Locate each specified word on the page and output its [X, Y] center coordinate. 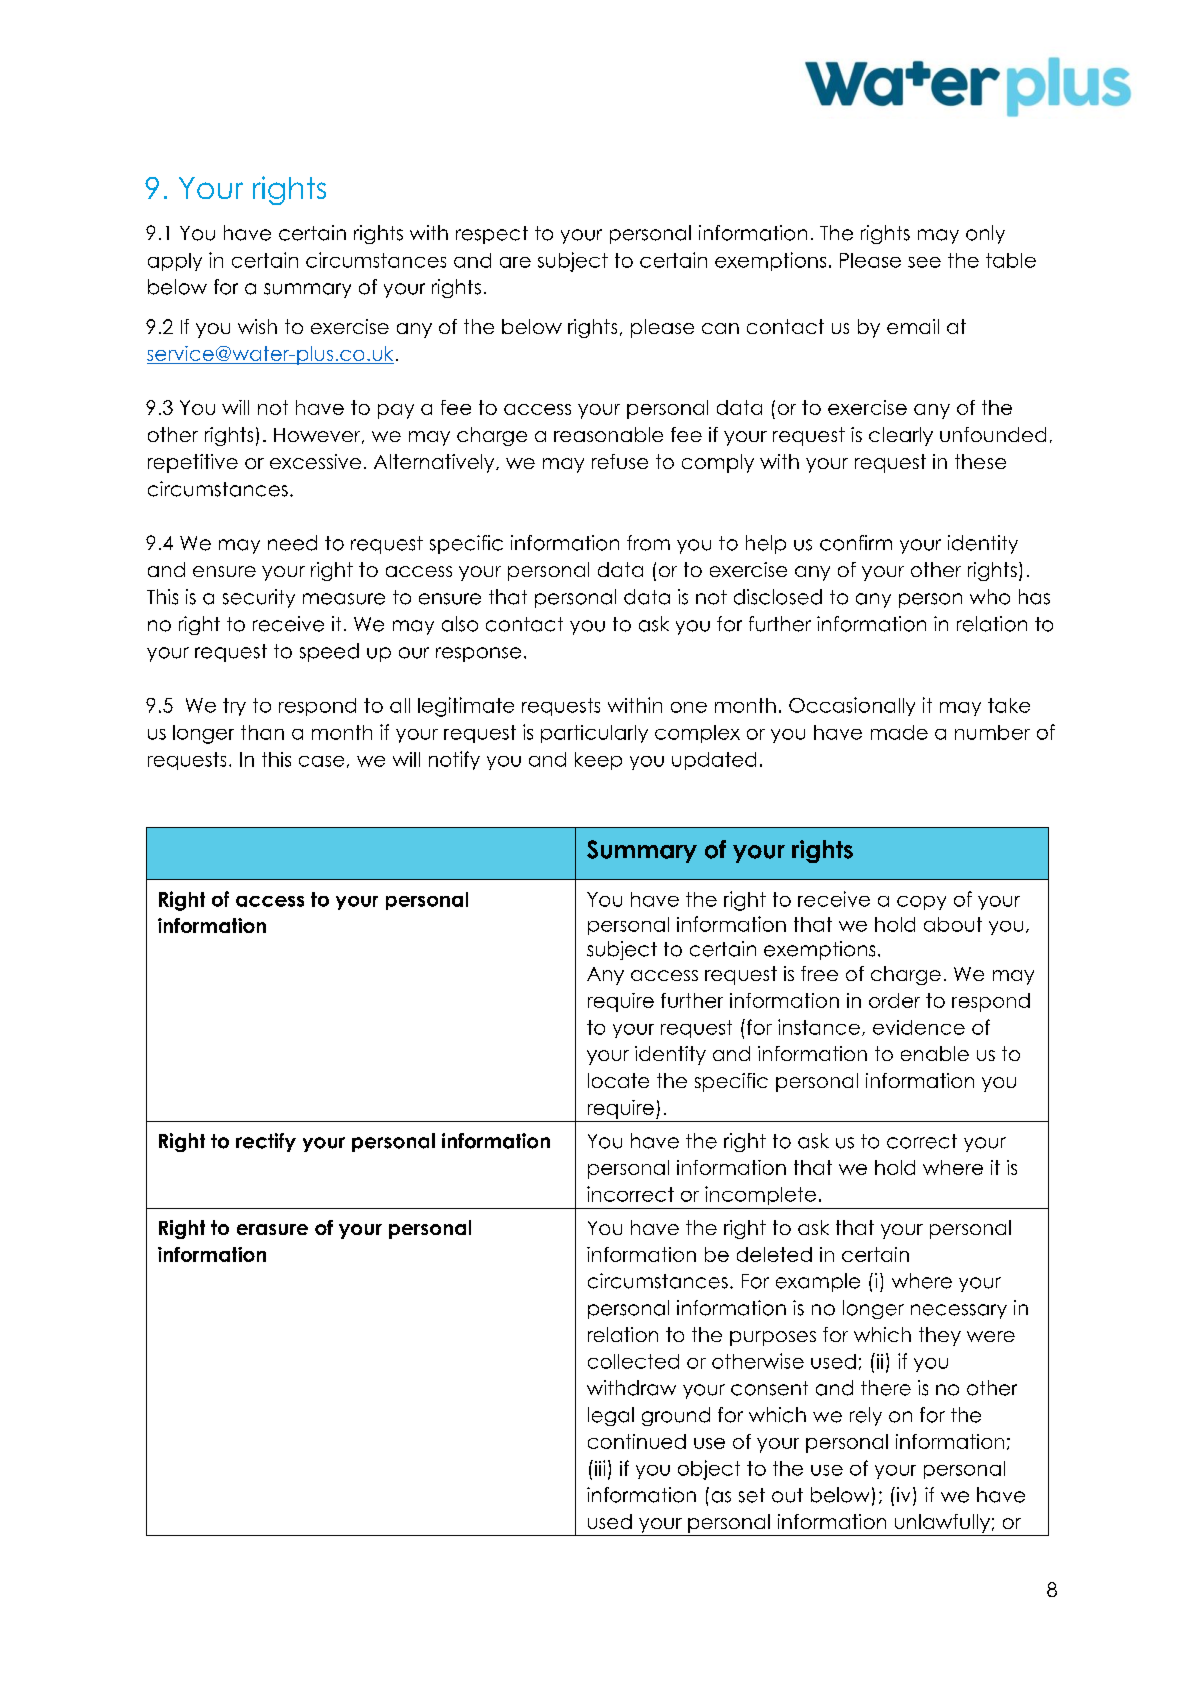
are [515, 262]
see [924, 262]
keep [598, 761]
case [321, 761]
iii [598, 1468]
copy [921, 903]
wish [257, 326]
